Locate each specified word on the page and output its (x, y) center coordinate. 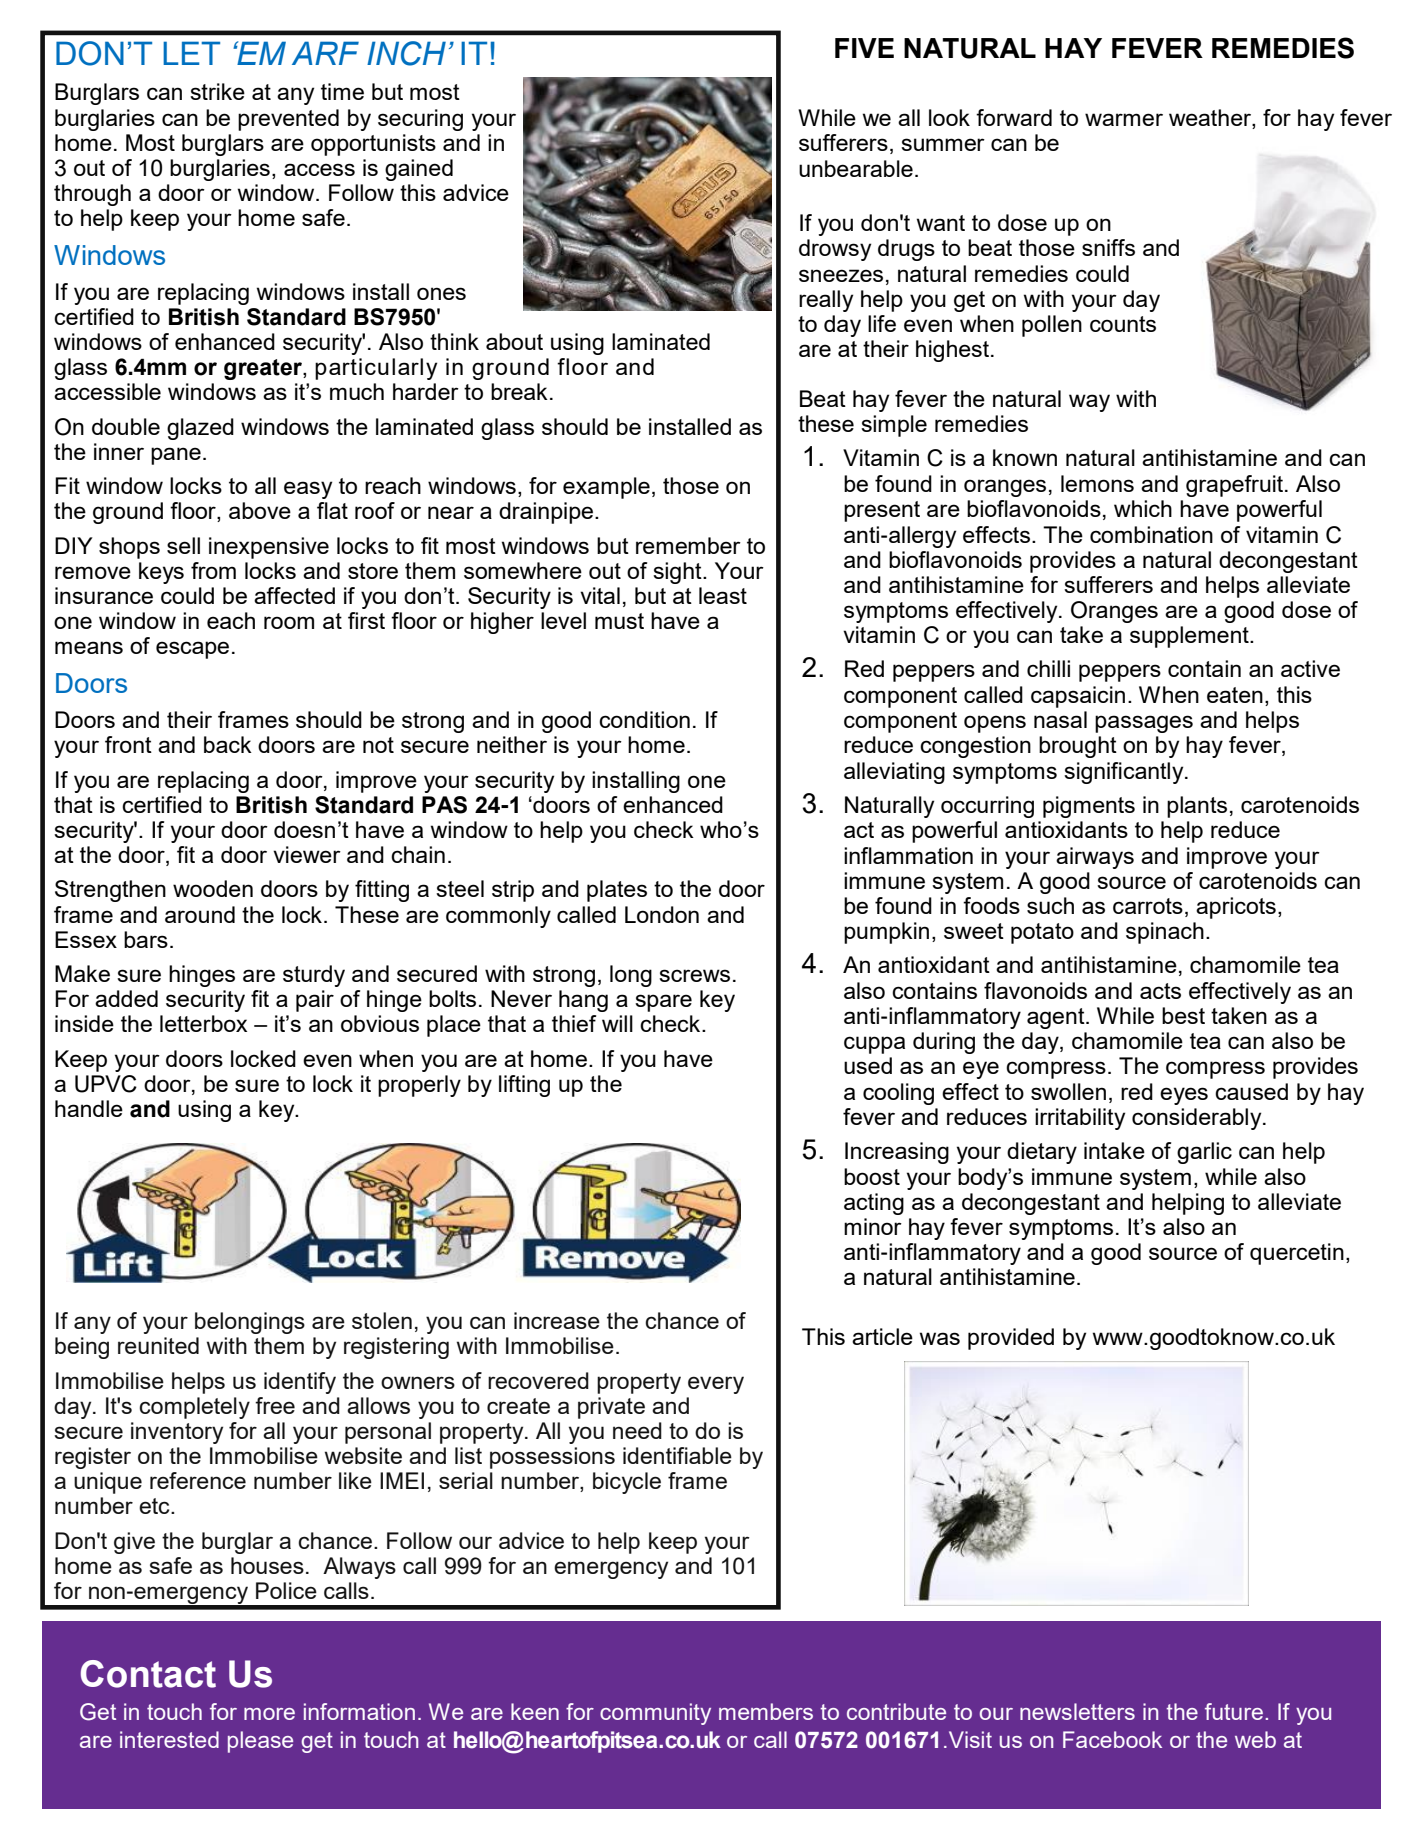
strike (217, 91)
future (1234, 1711)
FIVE (864, 48)
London (662, 914)
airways (1095, 858)
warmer (1124, 119)
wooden (213, 888)
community (655, 1714)
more (269, 1714)
